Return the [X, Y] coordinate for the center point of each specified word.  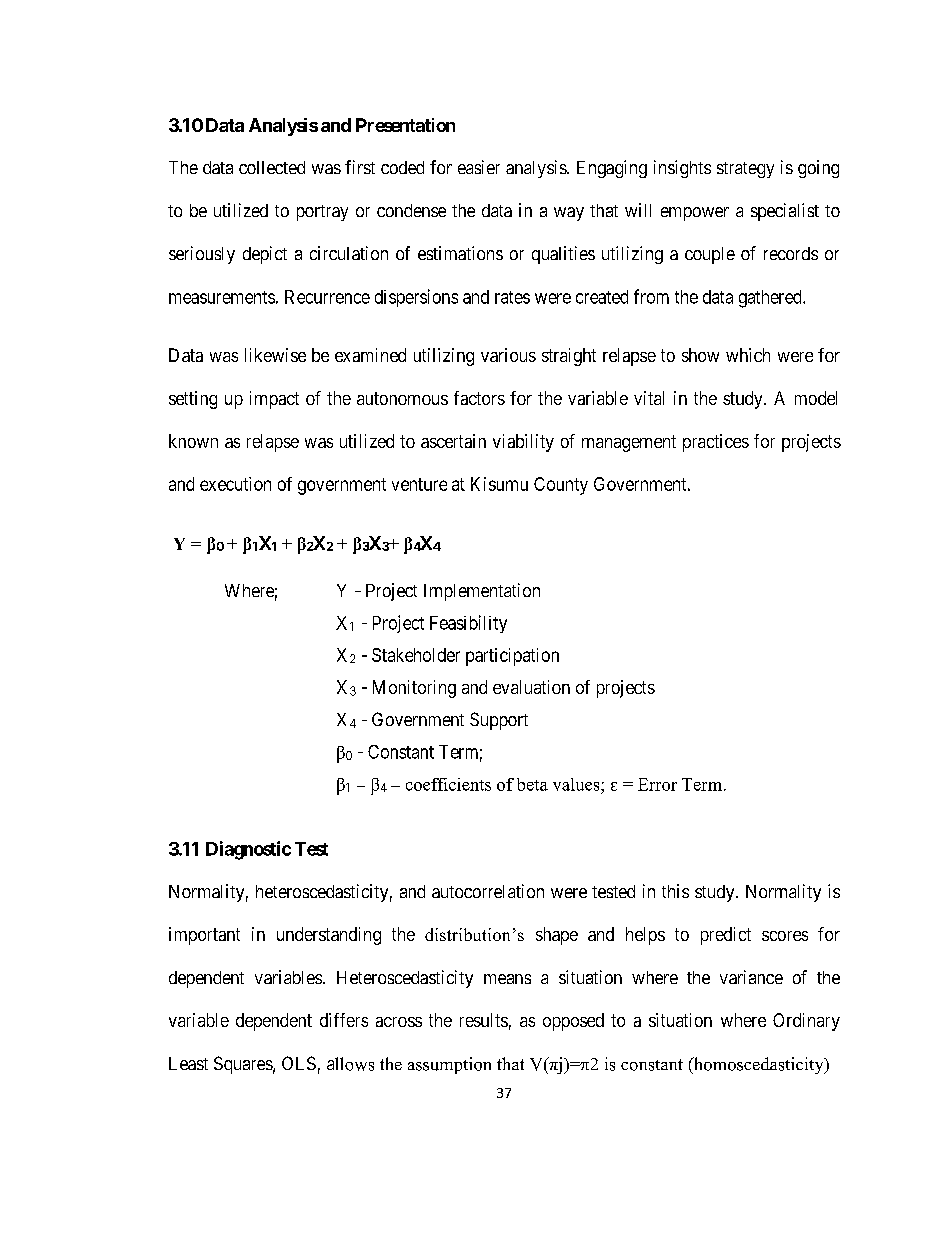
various [508, 355]
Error [657, 784]
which [748, 355]
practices [716, 443]
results [484, 1020]
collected [272, 167]
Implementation [482, 592]
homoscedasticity [758, 1065]
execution [235, 484]
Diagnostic [248, 850]
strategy [745, 170]
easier [479, 167]
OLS [299, 1063]
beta [532, 784]
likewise [275, 355]
